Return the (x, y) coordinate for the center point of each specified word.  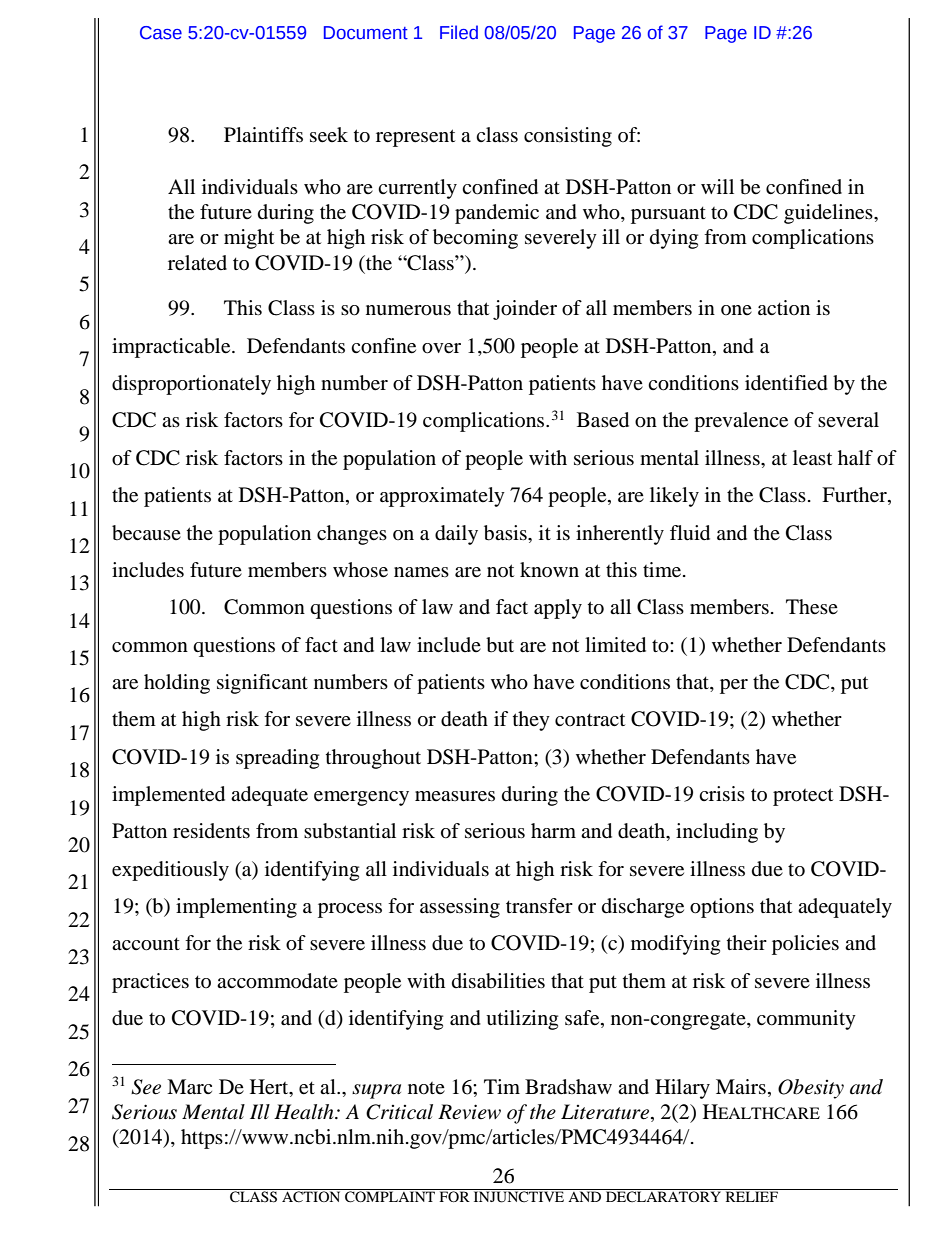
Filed (459, 32)
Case (161, 33)
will (717, 186)
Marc (189, 1087)
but (500, 645)
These (812, 607)
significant (262, 684)
